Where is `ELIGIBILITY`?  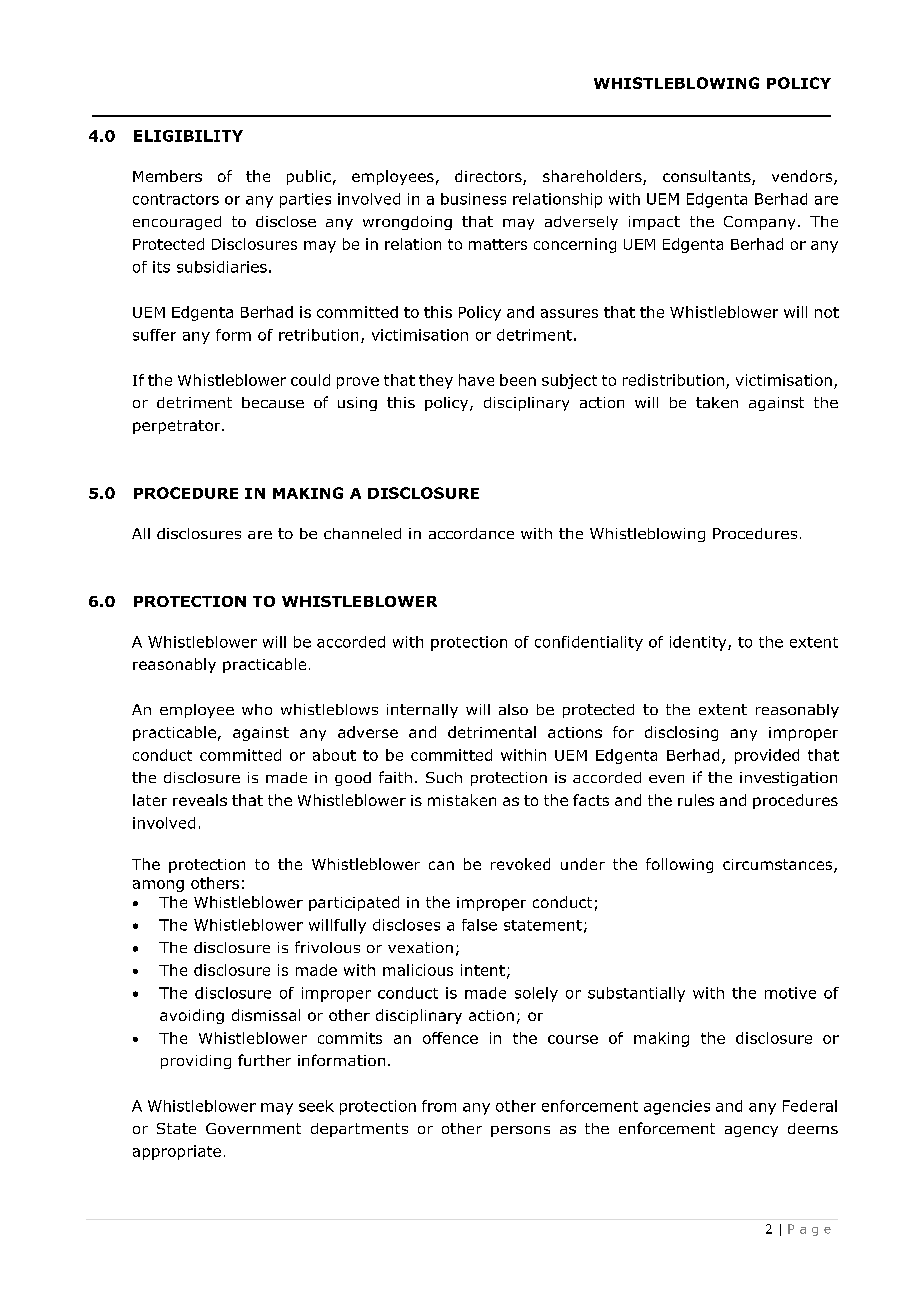
ELIGIBILITY is located at coordinates (188, 136).
